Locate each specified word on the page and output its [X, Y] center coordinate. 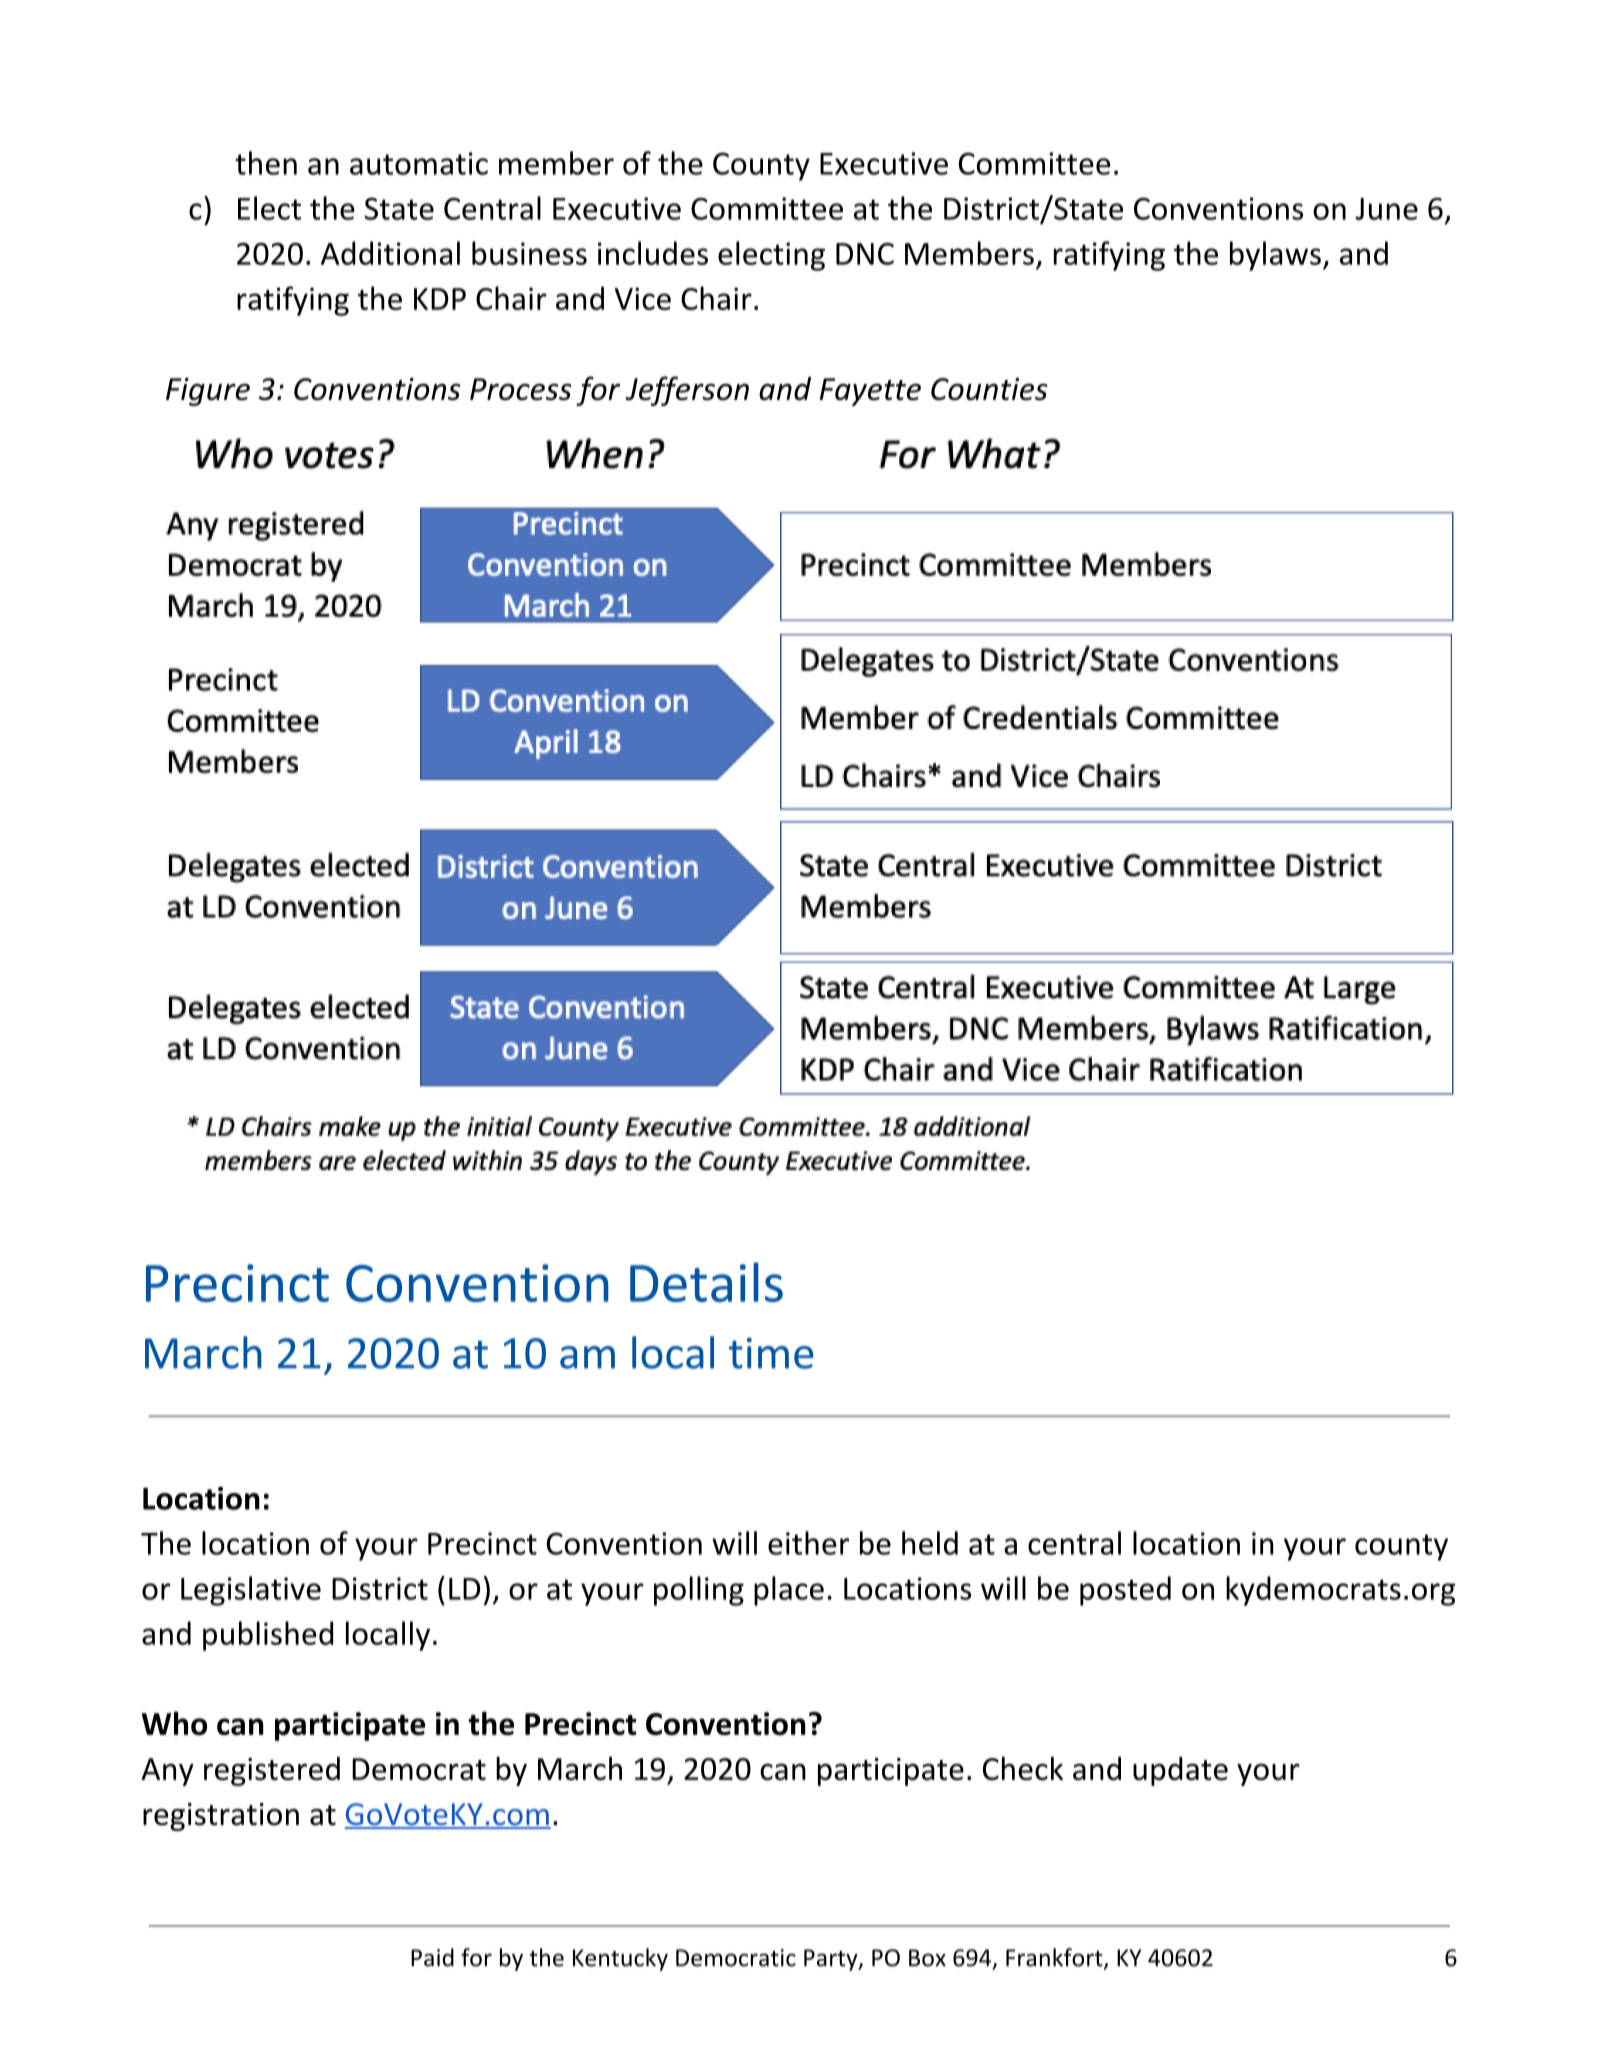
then [266, 163]
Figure [208, 392]
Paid [432, 1957]
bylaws [1275, 256]
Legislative [251, 1591]
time [771, 1353]
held [930, 1543]
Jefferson [687, 391]
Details [706, 1282]
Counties [989, 389]
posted [1125, 1591]
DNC [865, 254]
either [808, 1543]
